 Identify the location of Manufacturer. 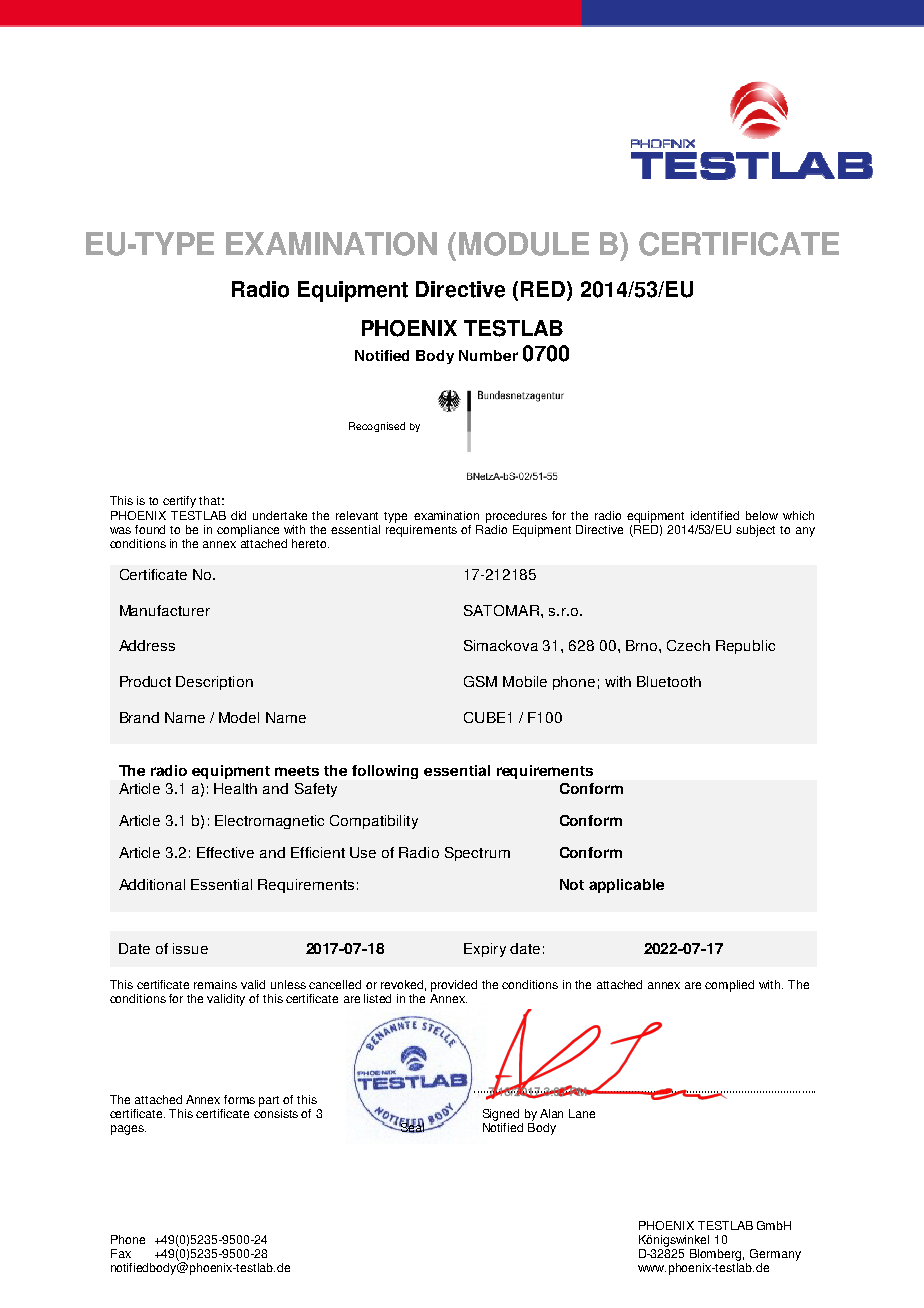
(165, 610).
